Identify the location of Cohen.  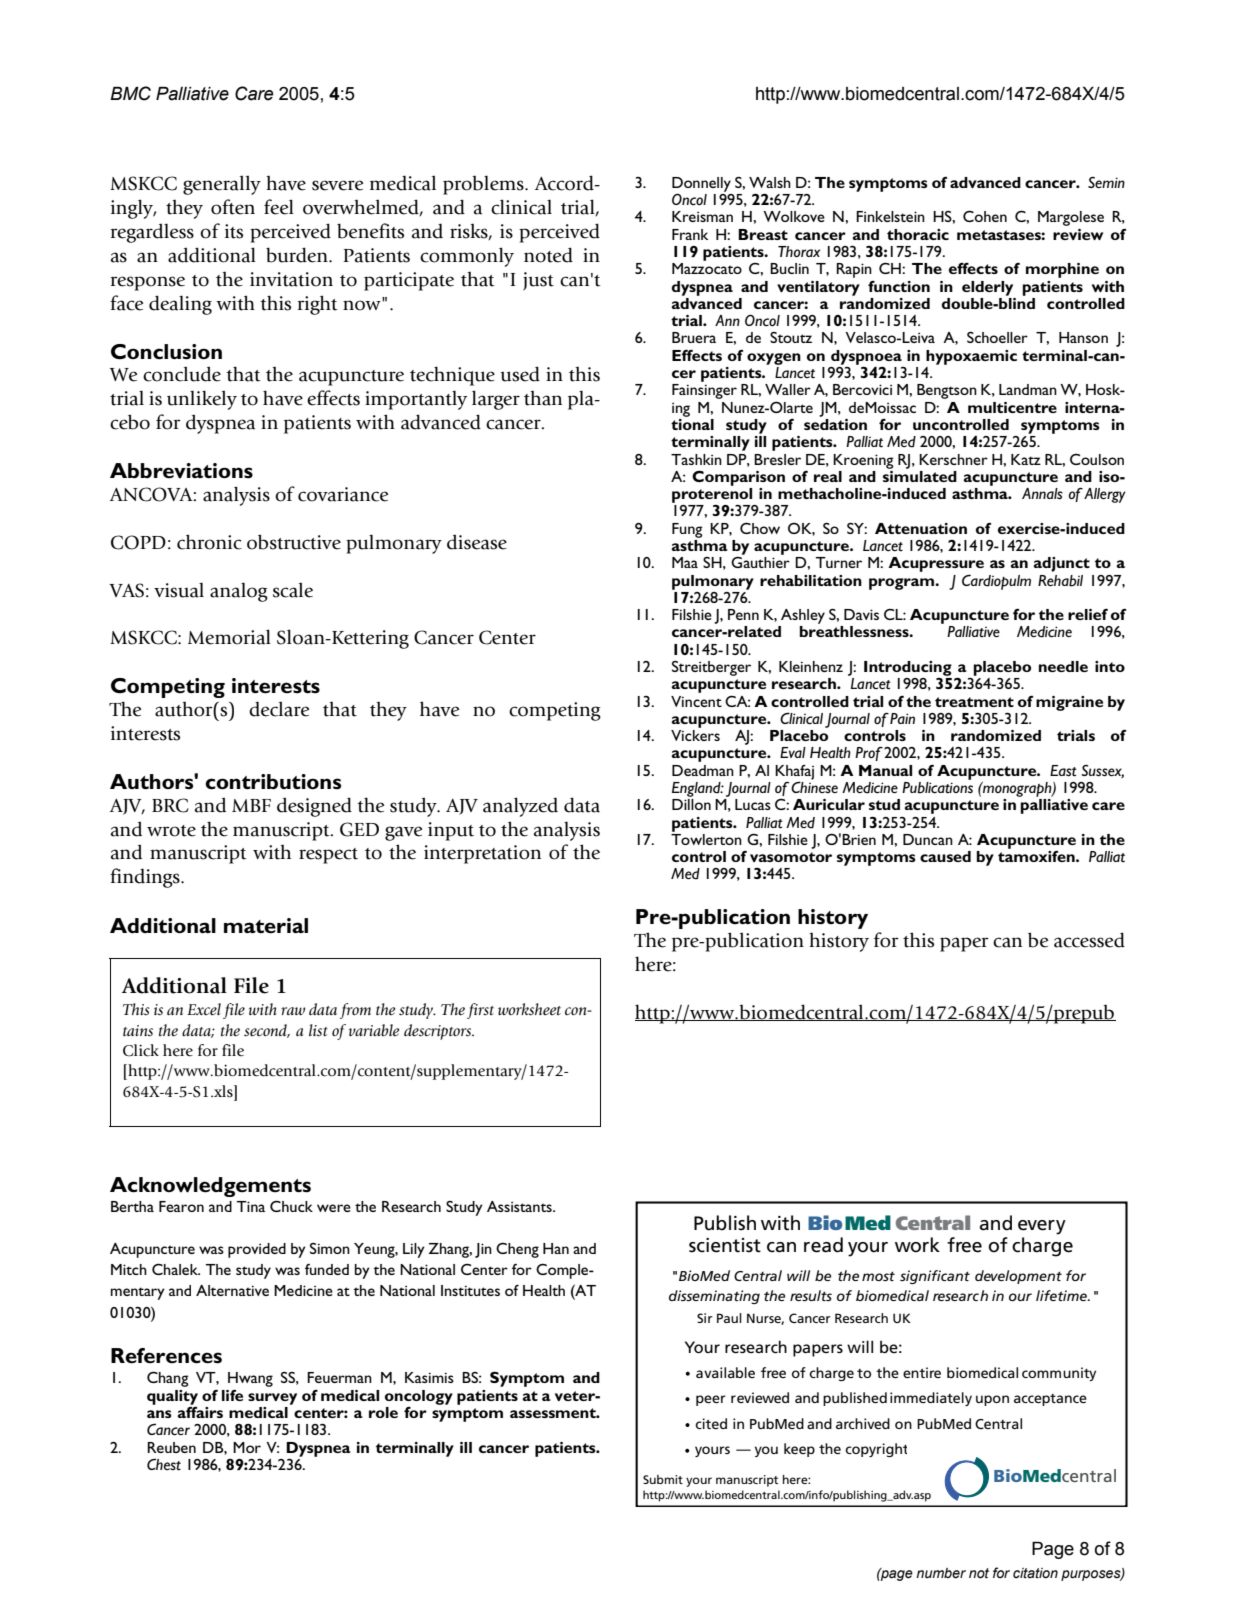
(985, 216).
